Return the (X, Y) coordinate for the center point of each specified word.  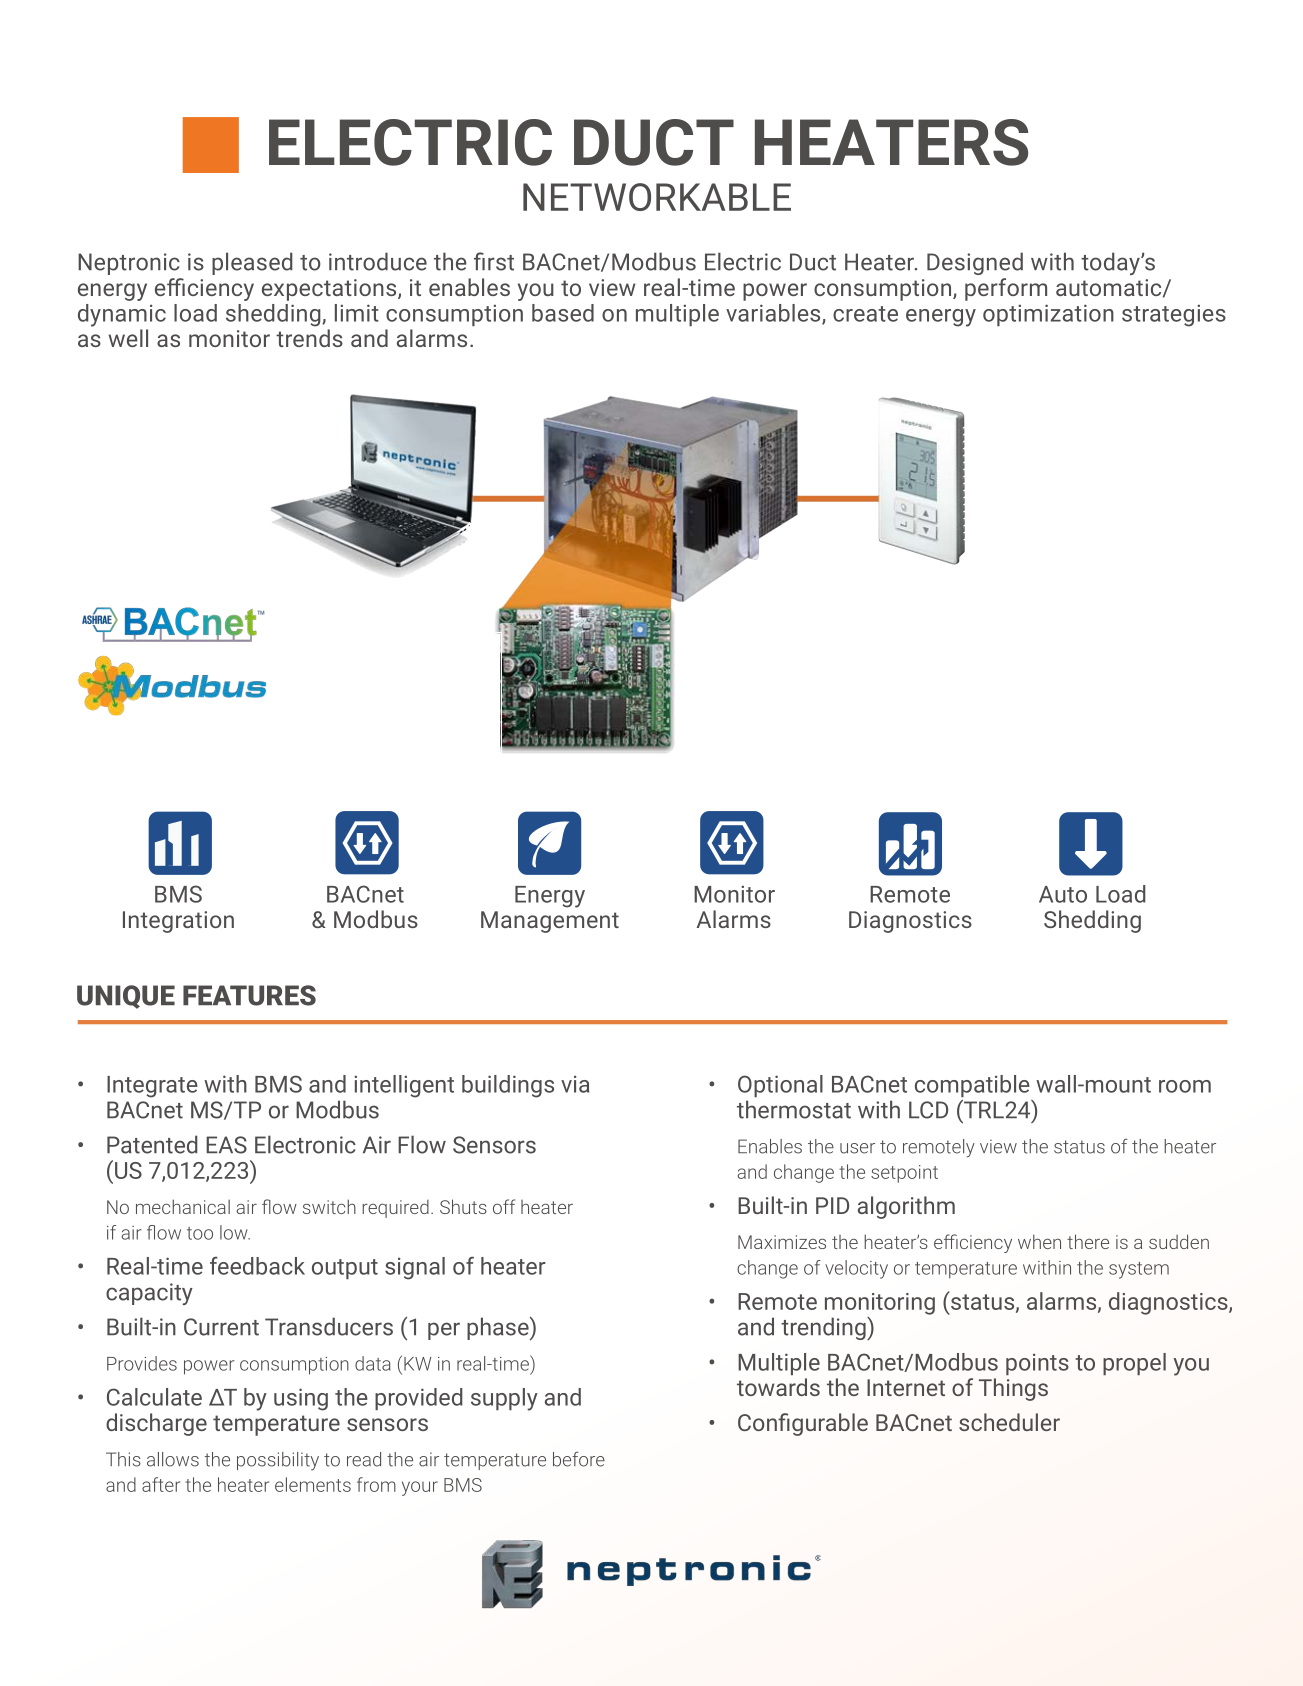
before (579, 1459)
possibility (278, 1461)
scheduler (1009, 1422)
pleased (252, 263)
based (563, 313)
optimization (1048, 315)
